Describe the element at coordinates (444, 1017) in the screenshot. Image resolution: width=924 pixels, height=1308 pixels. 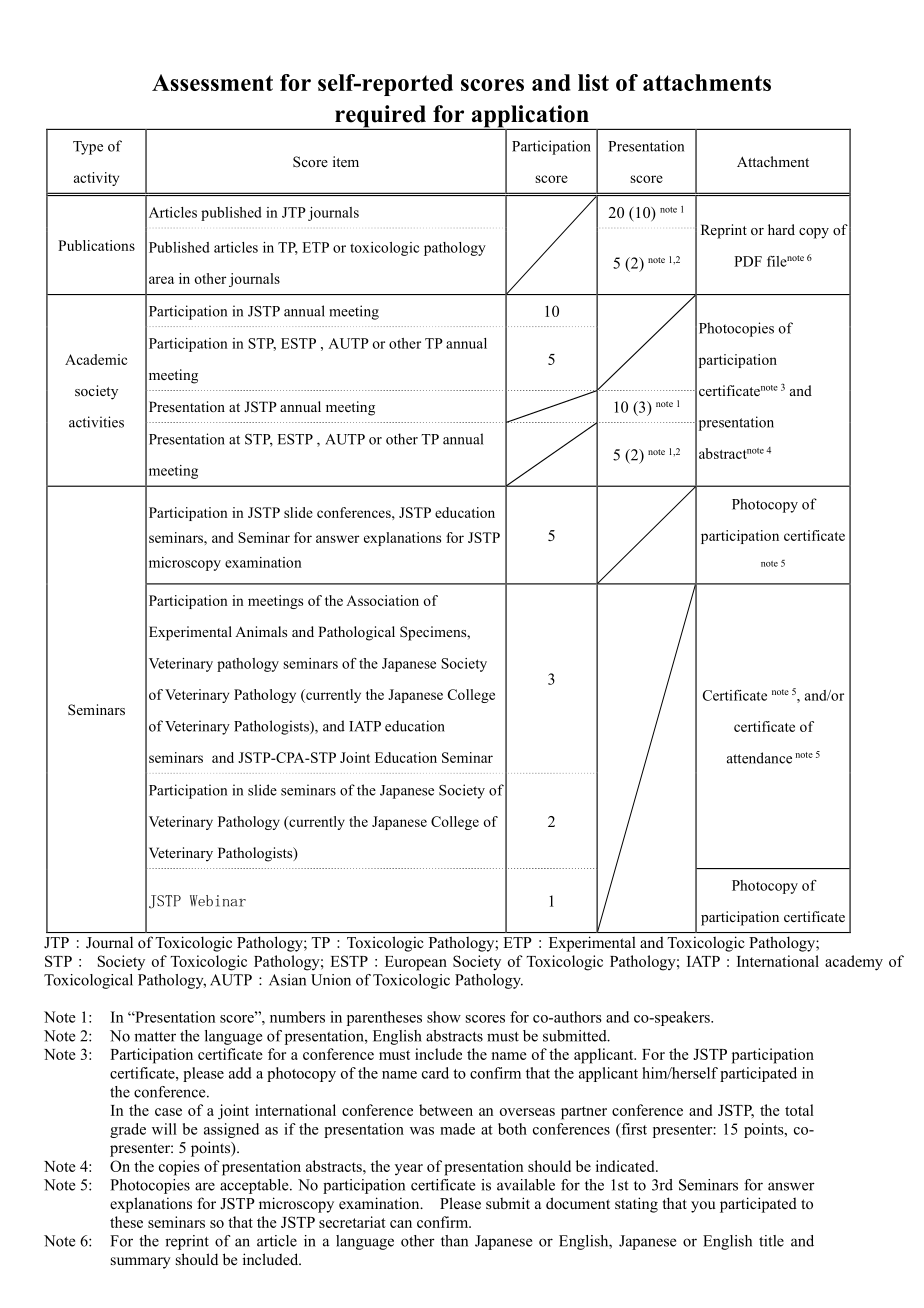
I see `show` at that location.
